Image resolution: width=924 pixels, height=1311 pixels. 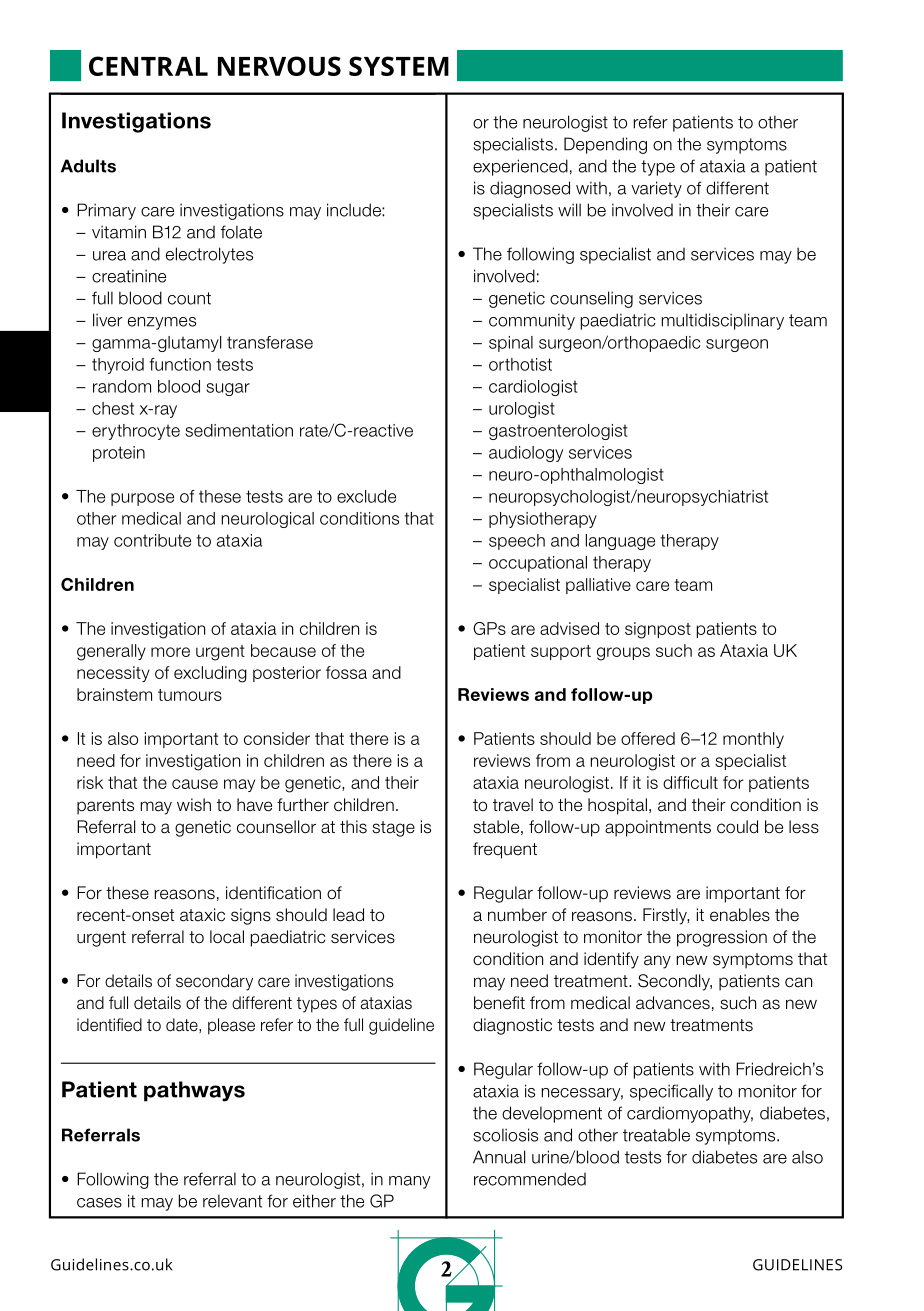 I want to click on enables, so click(x=740, y=915).
